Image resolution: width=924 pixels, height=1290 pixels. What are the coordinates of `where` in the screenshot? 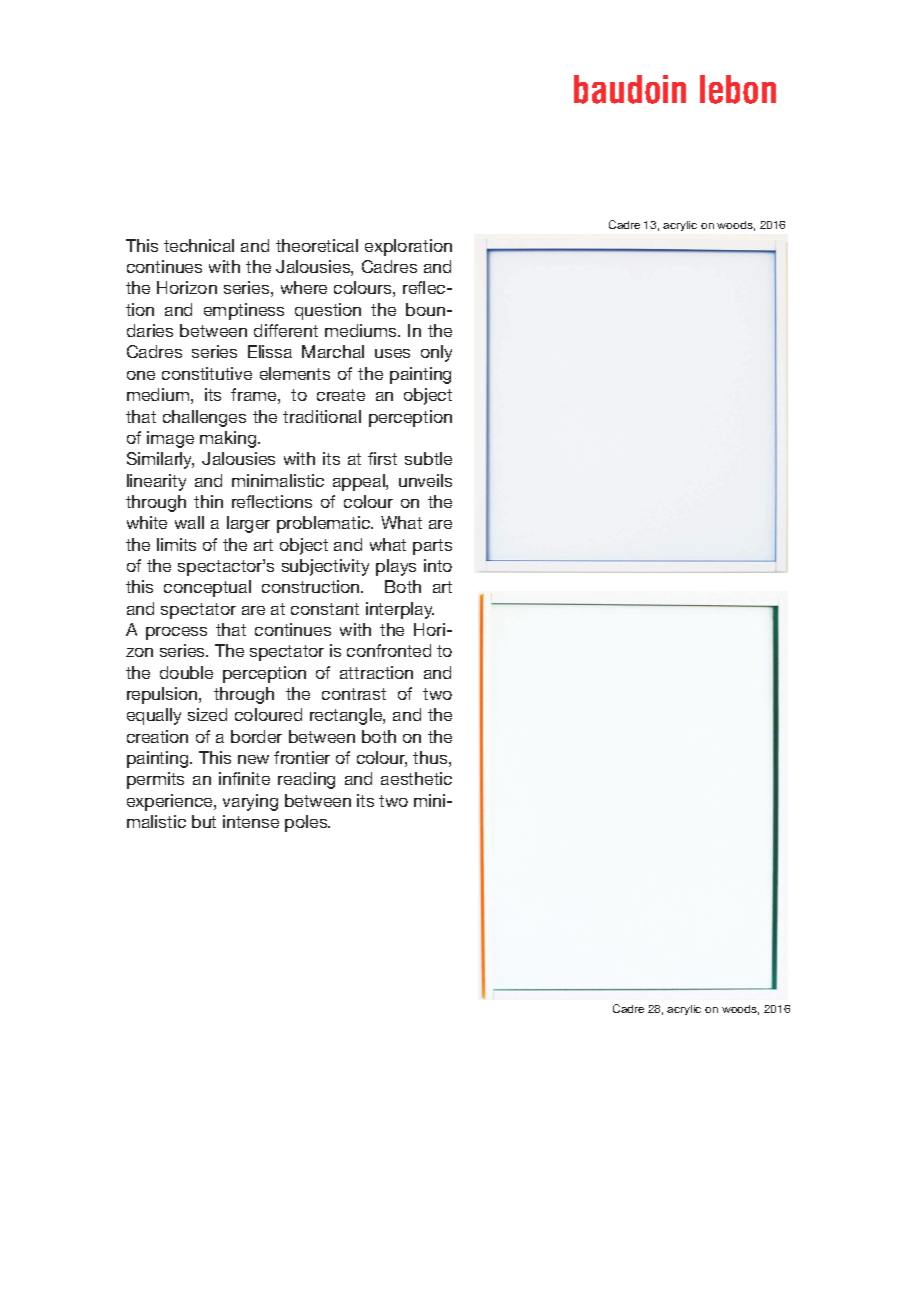 It's located at (304, 287).
